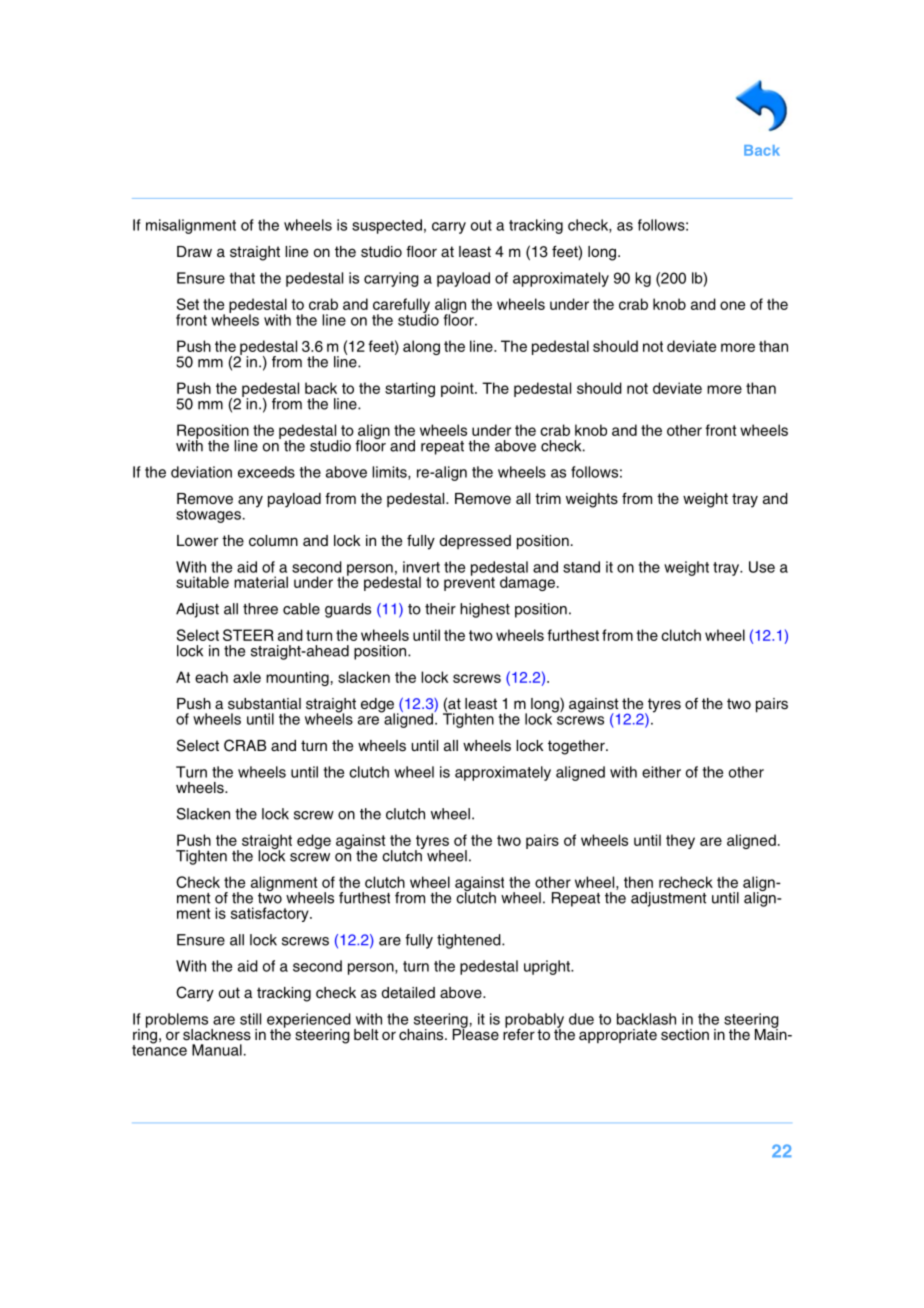 This image has width=924, height=1308. I want to click on one, so click(732, 305).
